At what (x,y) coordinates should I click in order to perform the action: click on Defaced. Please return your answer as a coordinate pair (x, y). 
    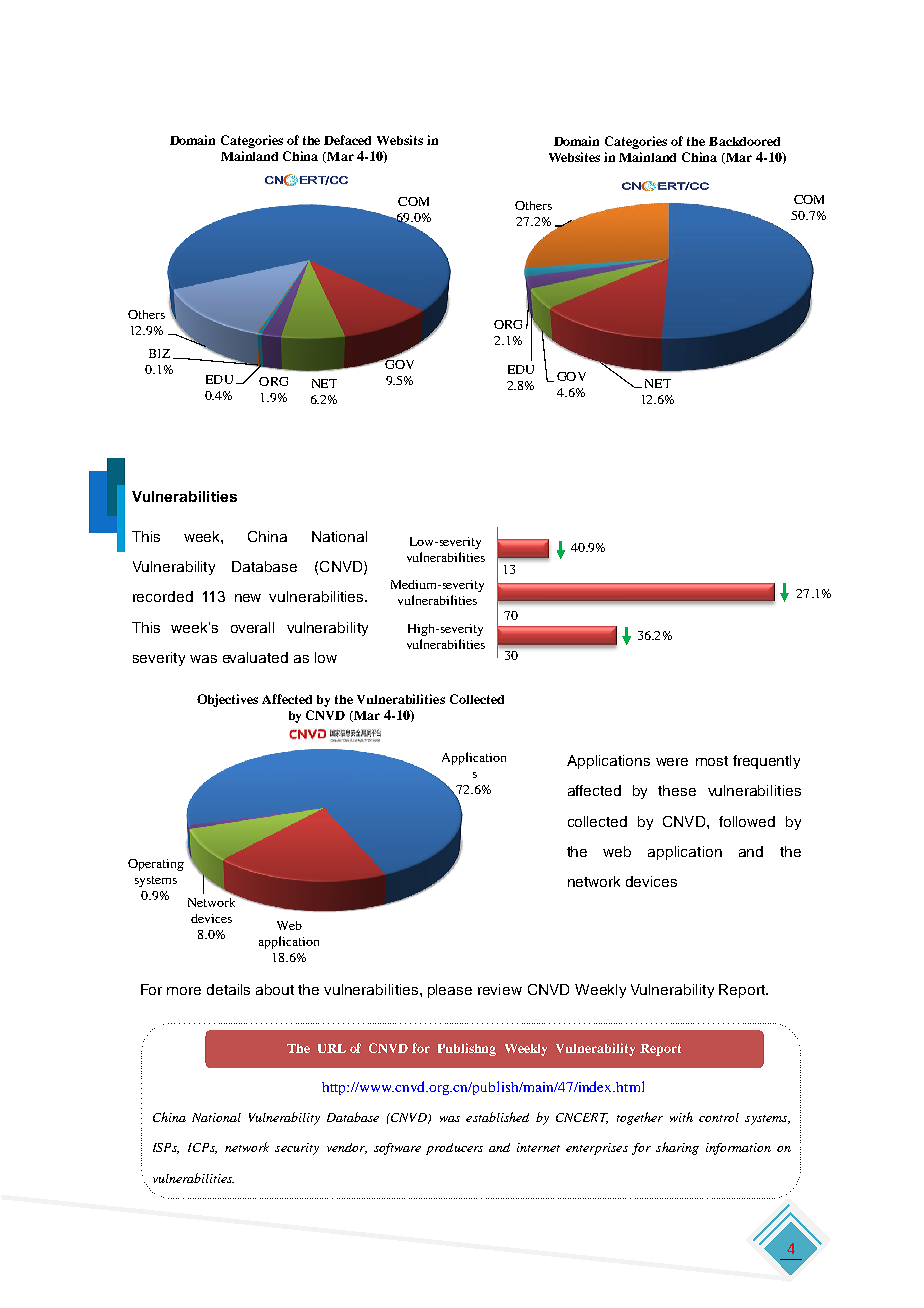
    Looking at the image, I should click on (347, 140).
